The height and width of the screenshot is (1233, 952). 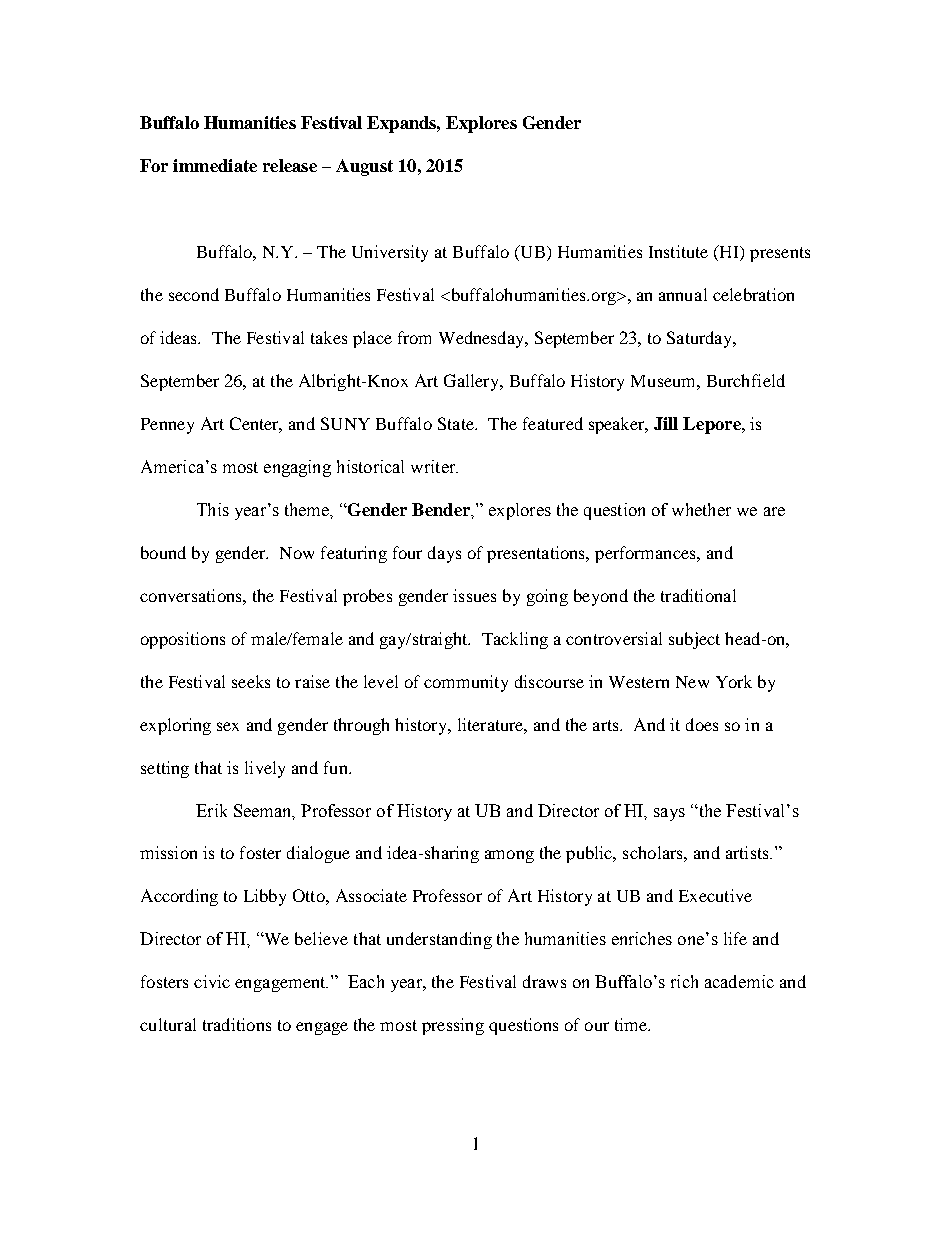 I want to click on pressing, so click(x=453, y=1026).
